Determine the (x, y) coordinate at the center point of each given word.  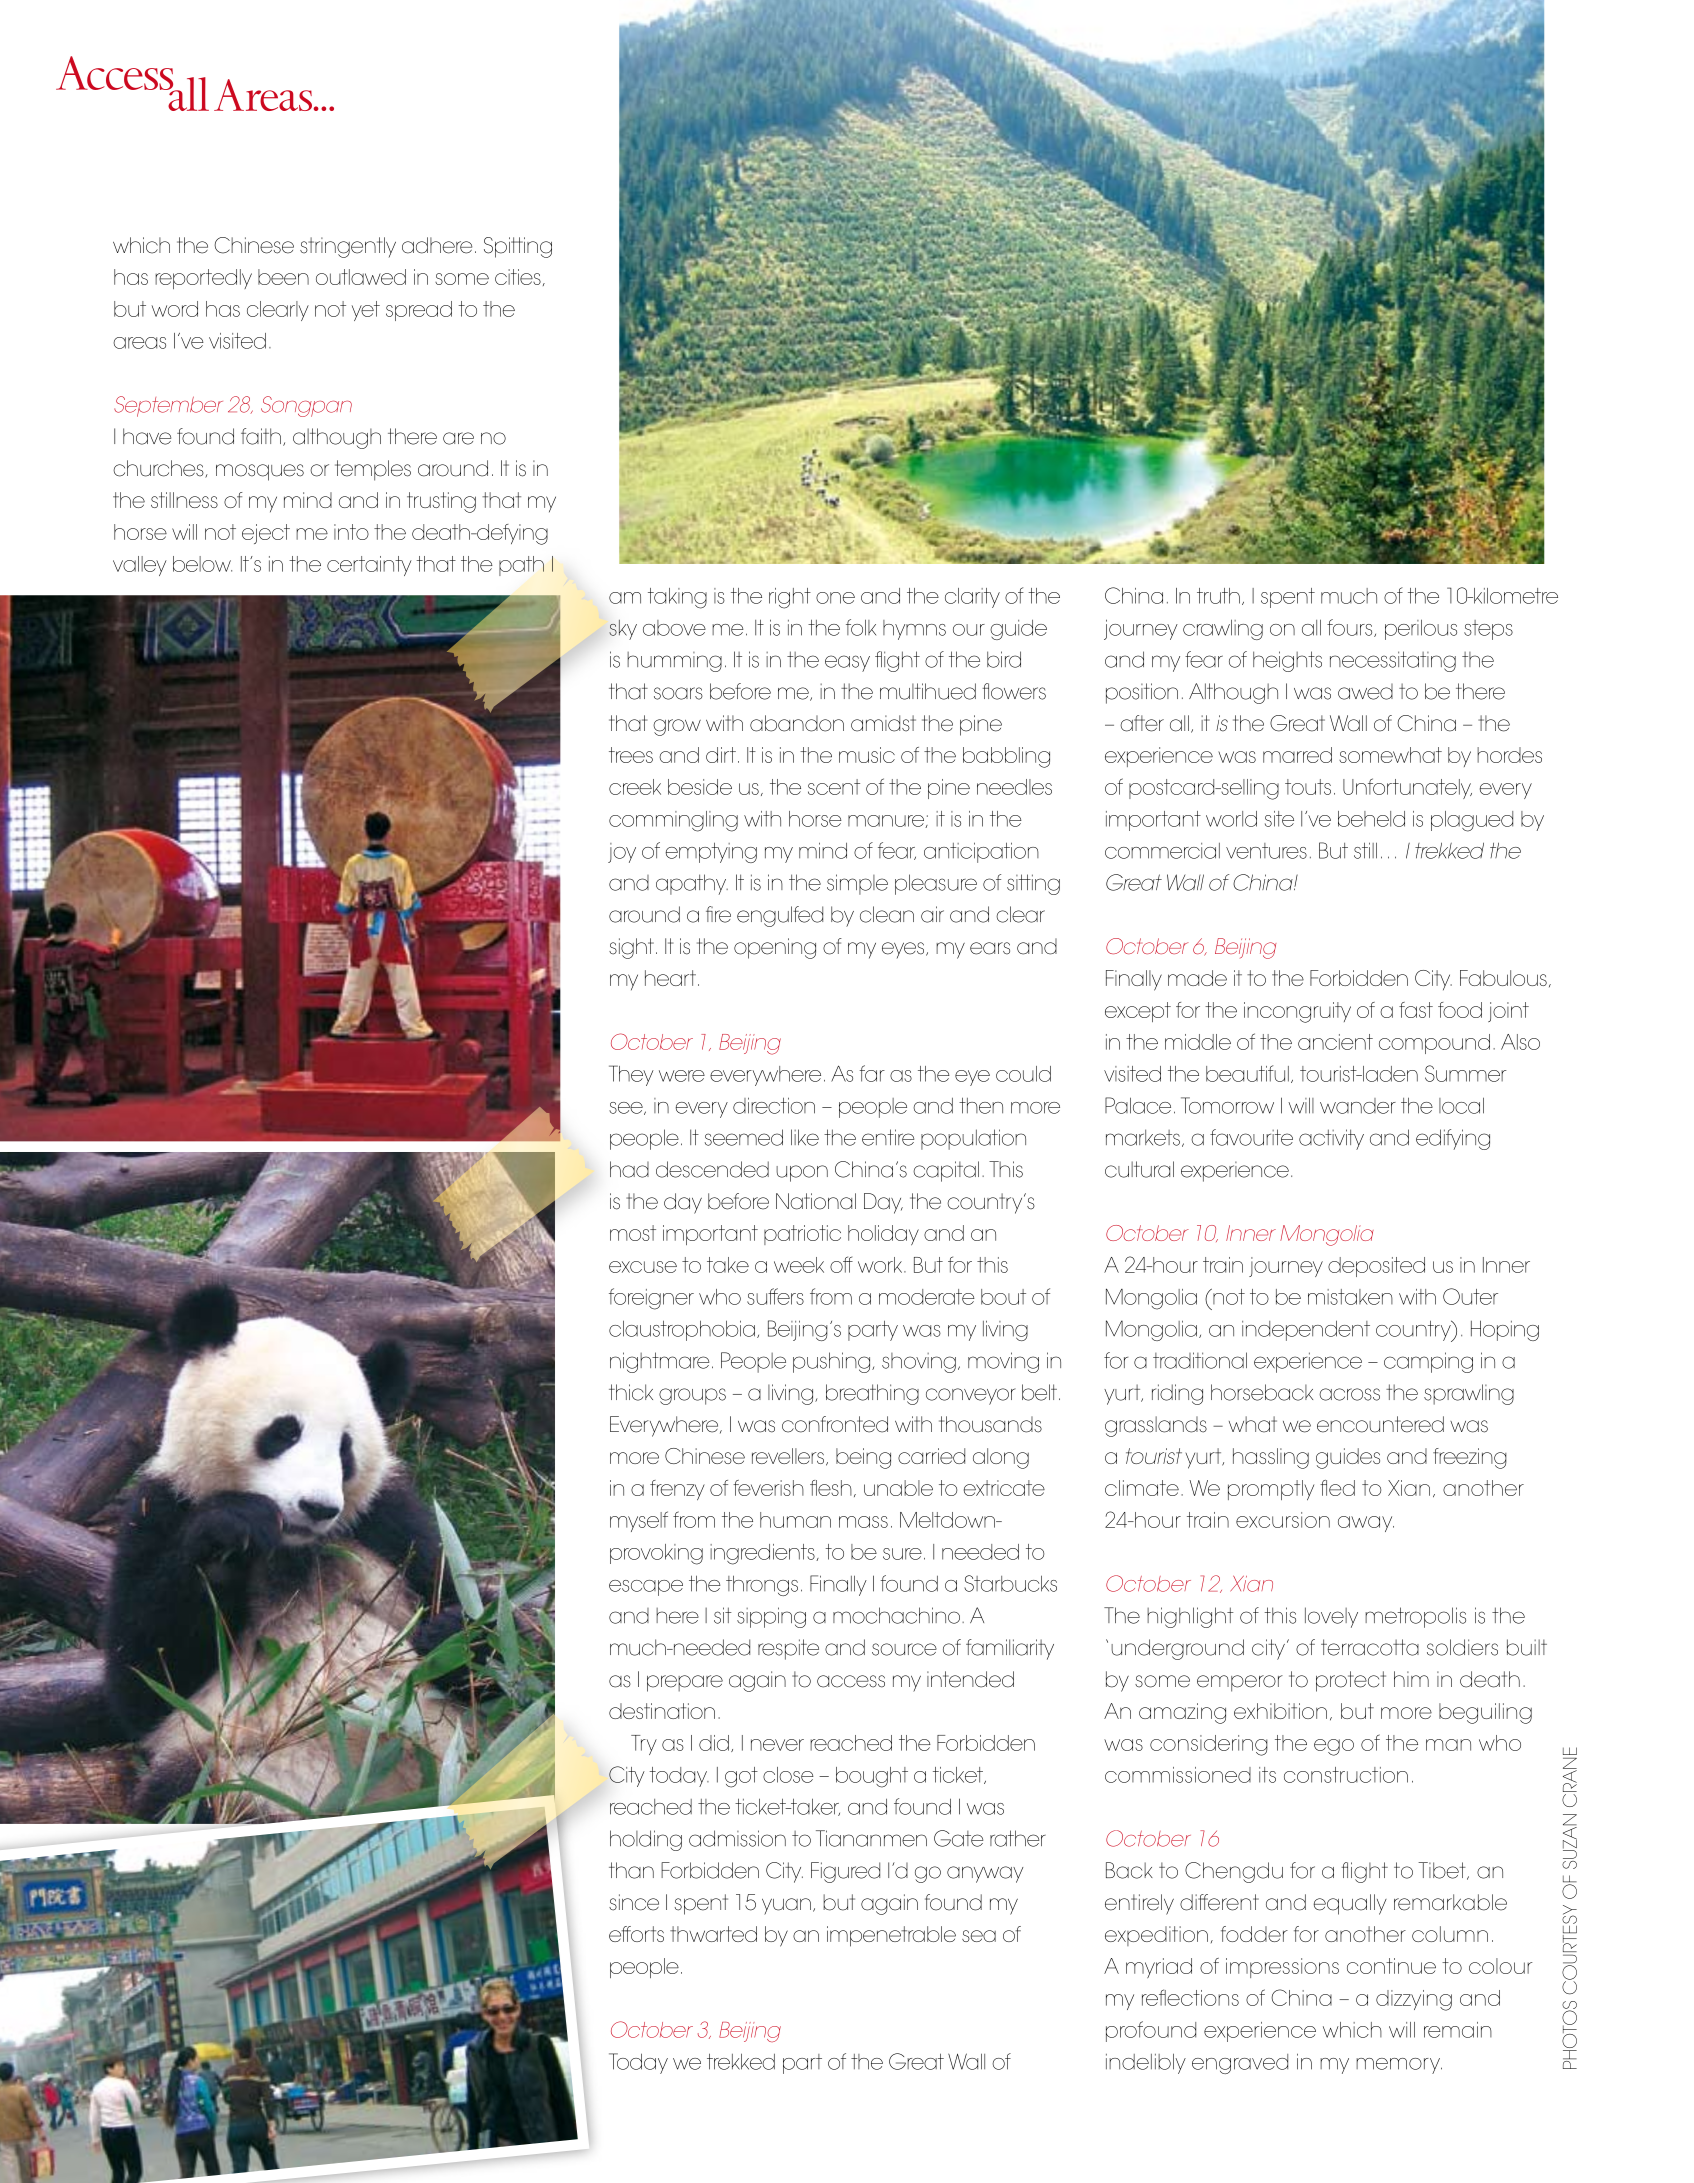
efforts (636, 1934)
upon (802, 1173)
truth (1218, 596)
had (629, 1169)
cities (518, 277)
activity (1331, 1139)
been (283, 277)
